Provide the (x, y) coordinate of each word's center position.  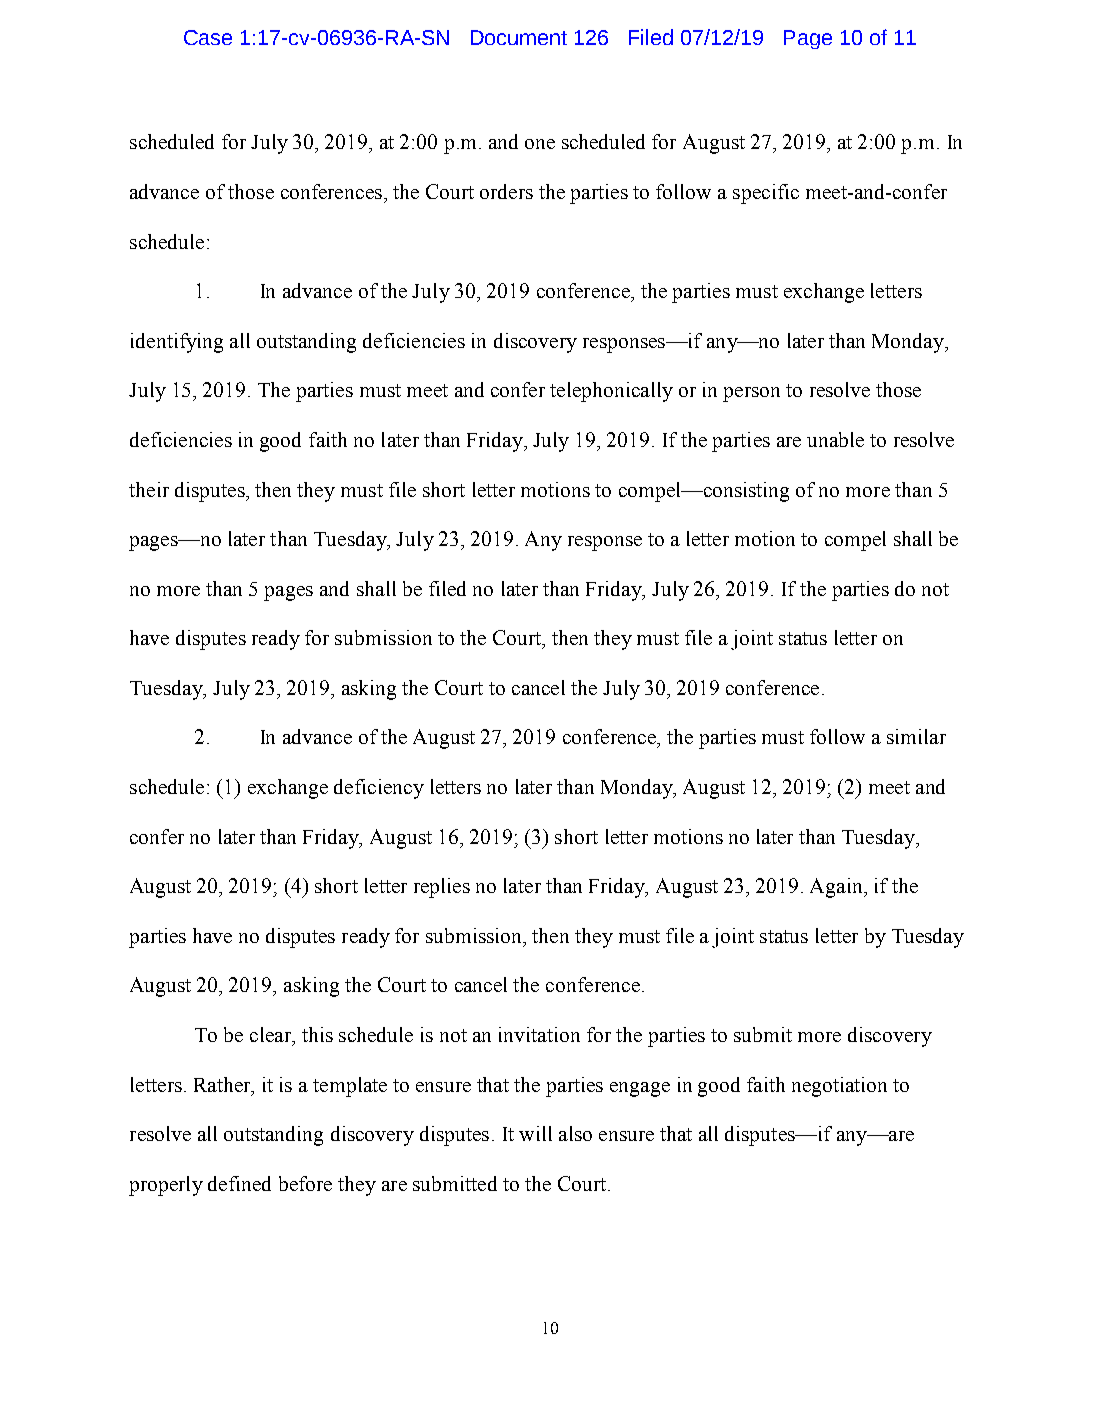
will (535, 1133)
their (149, 489)
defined (239, 1183)
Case (208, 37)
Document (519, 37)
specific (766, 194)
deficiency (379, 789)
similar (916, 736)
